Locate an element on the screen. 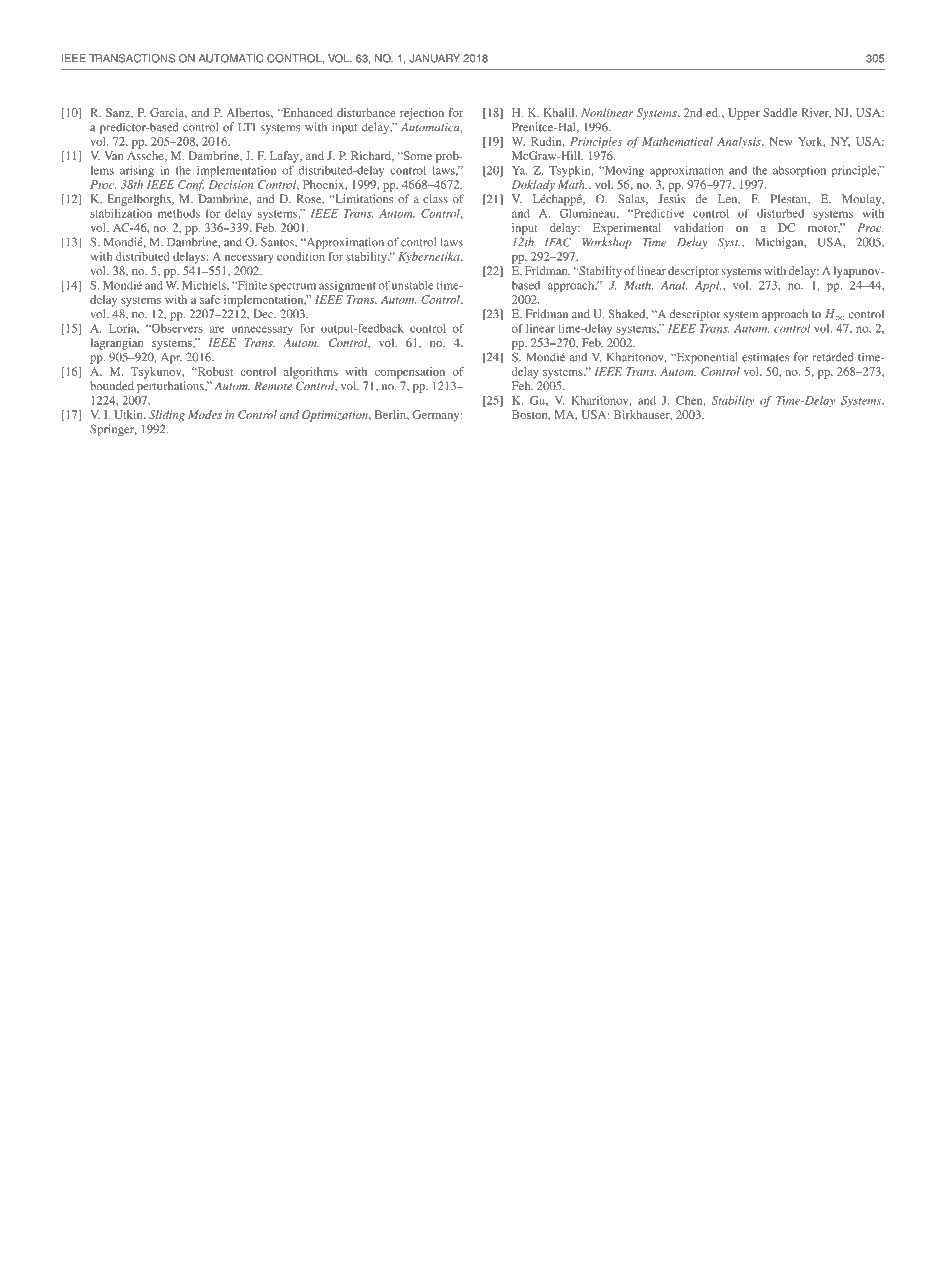  Garcia is located at coordinates (168, 113).
